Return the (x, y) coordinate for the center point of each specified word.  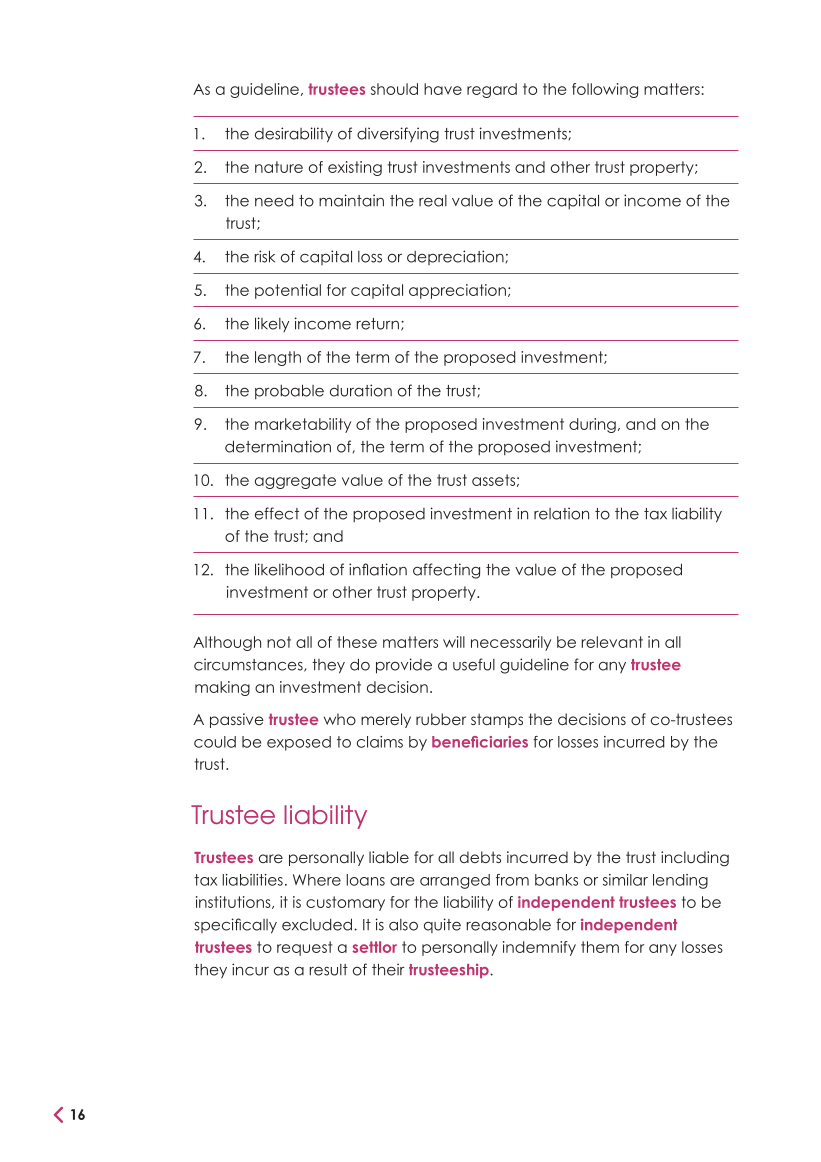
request (304, 948)
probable (289, 392)
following (605, 90)
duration (361, 390)
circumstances (249, 665)
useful (474, 664)
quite (442, 925)
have (443, 89)
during (592, 425)
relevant (612, 642)
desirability (294, 135)
